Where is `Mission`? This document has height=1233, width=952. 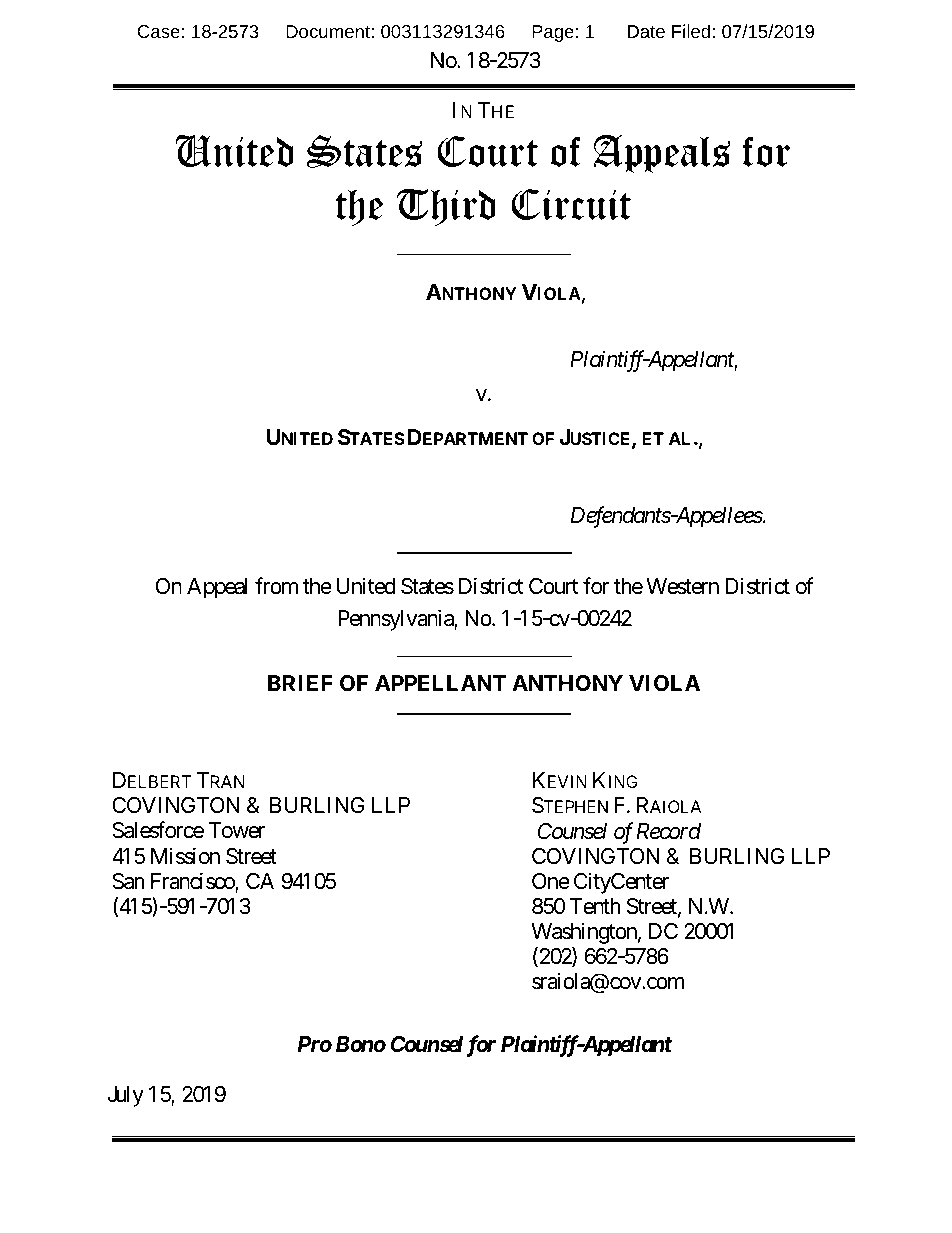
Mission is located at coordinates (185, 856).
